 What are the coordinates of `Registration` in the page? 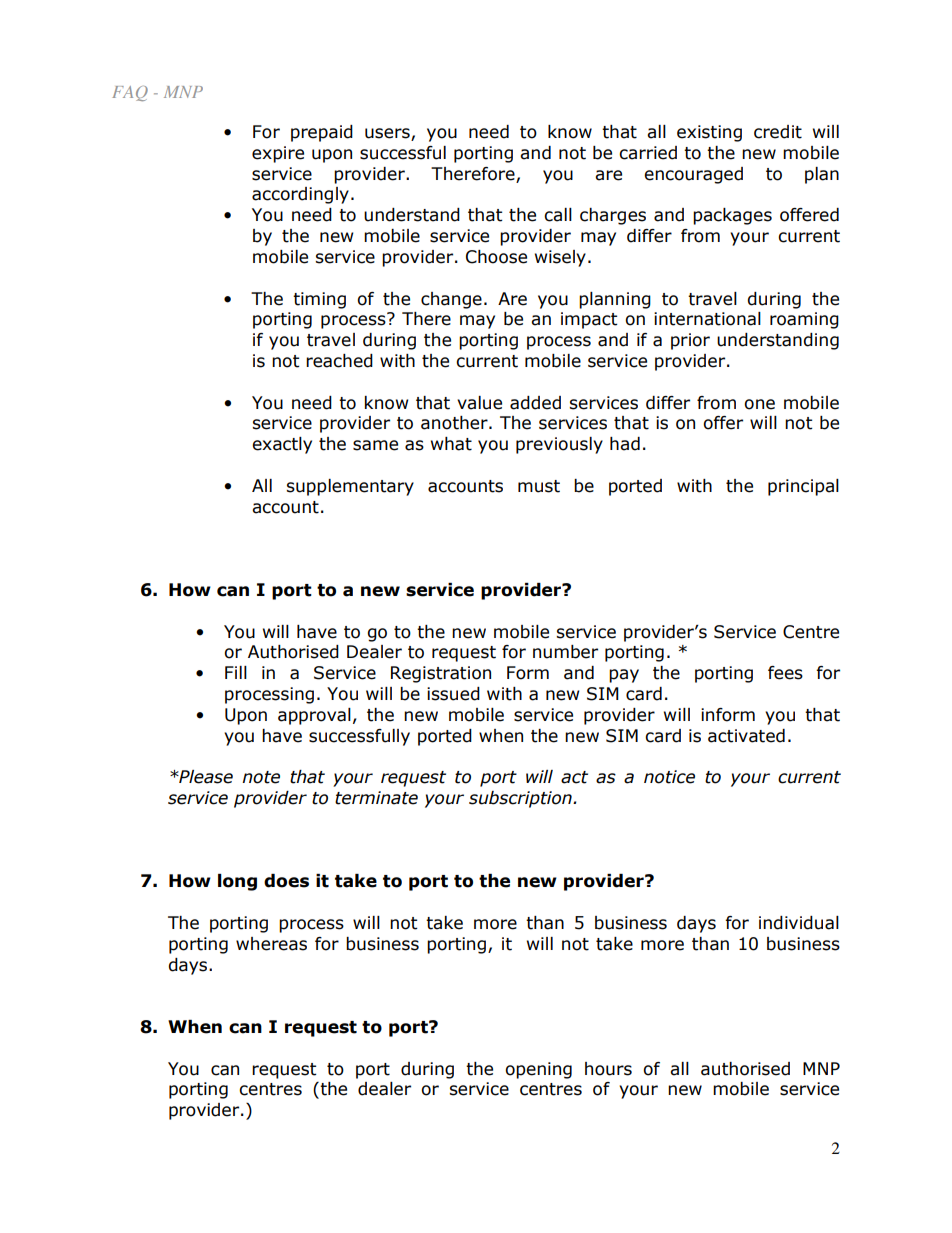 It's located at (441, 674).
